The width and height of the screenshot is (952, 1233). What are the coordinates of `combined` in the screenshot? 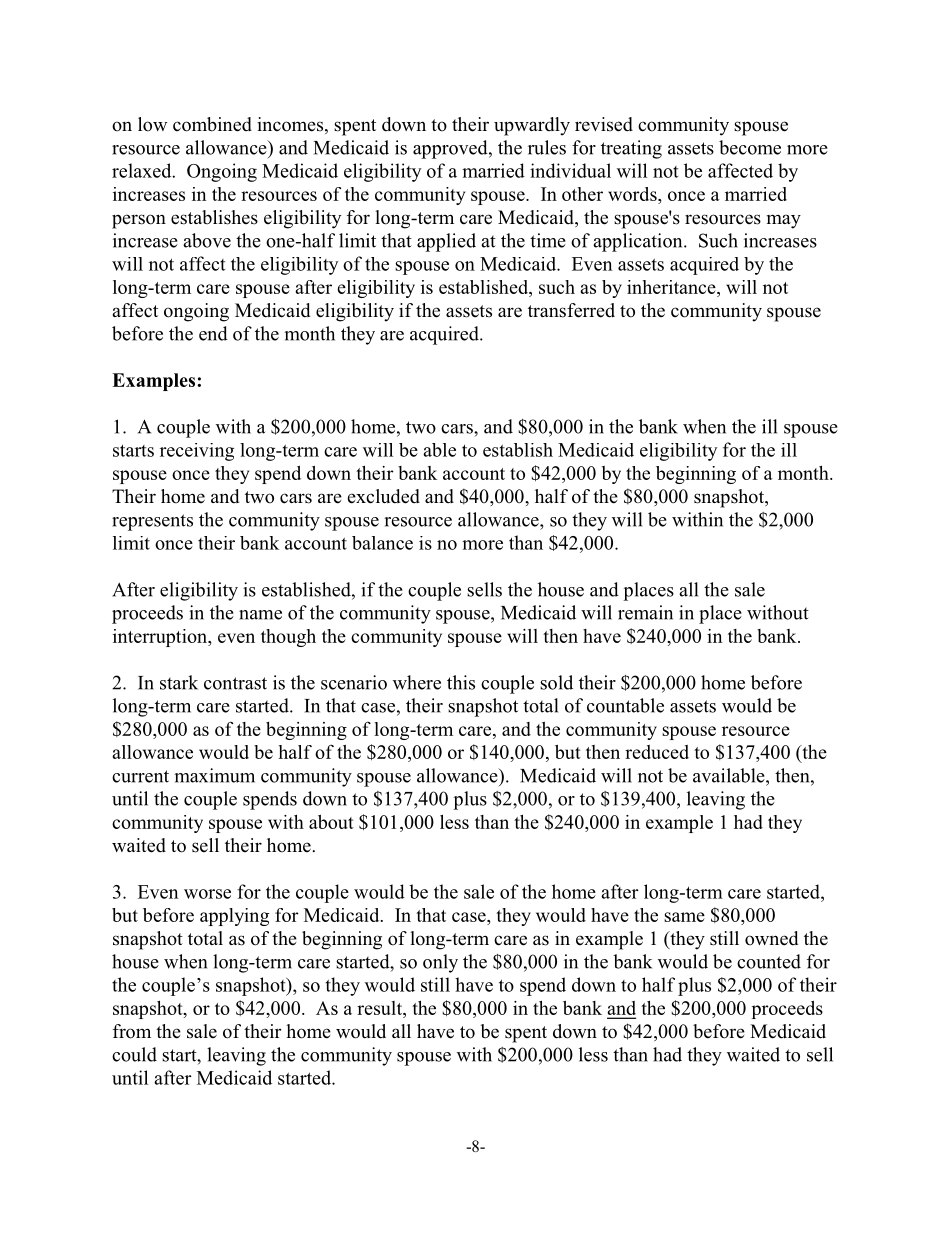 It's located at (212, 124).
